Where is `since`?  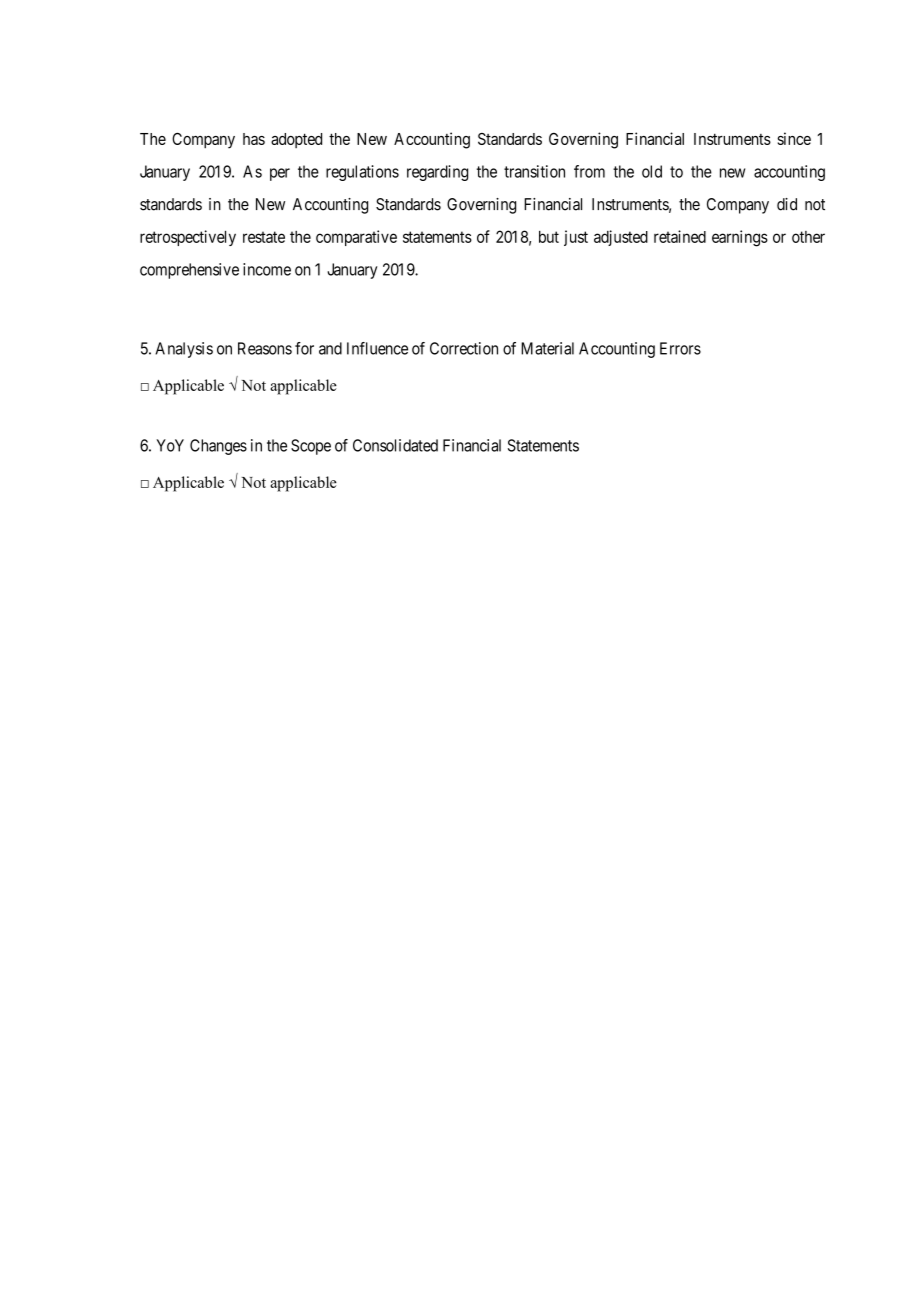 since is located at coordinates (794, 138).
